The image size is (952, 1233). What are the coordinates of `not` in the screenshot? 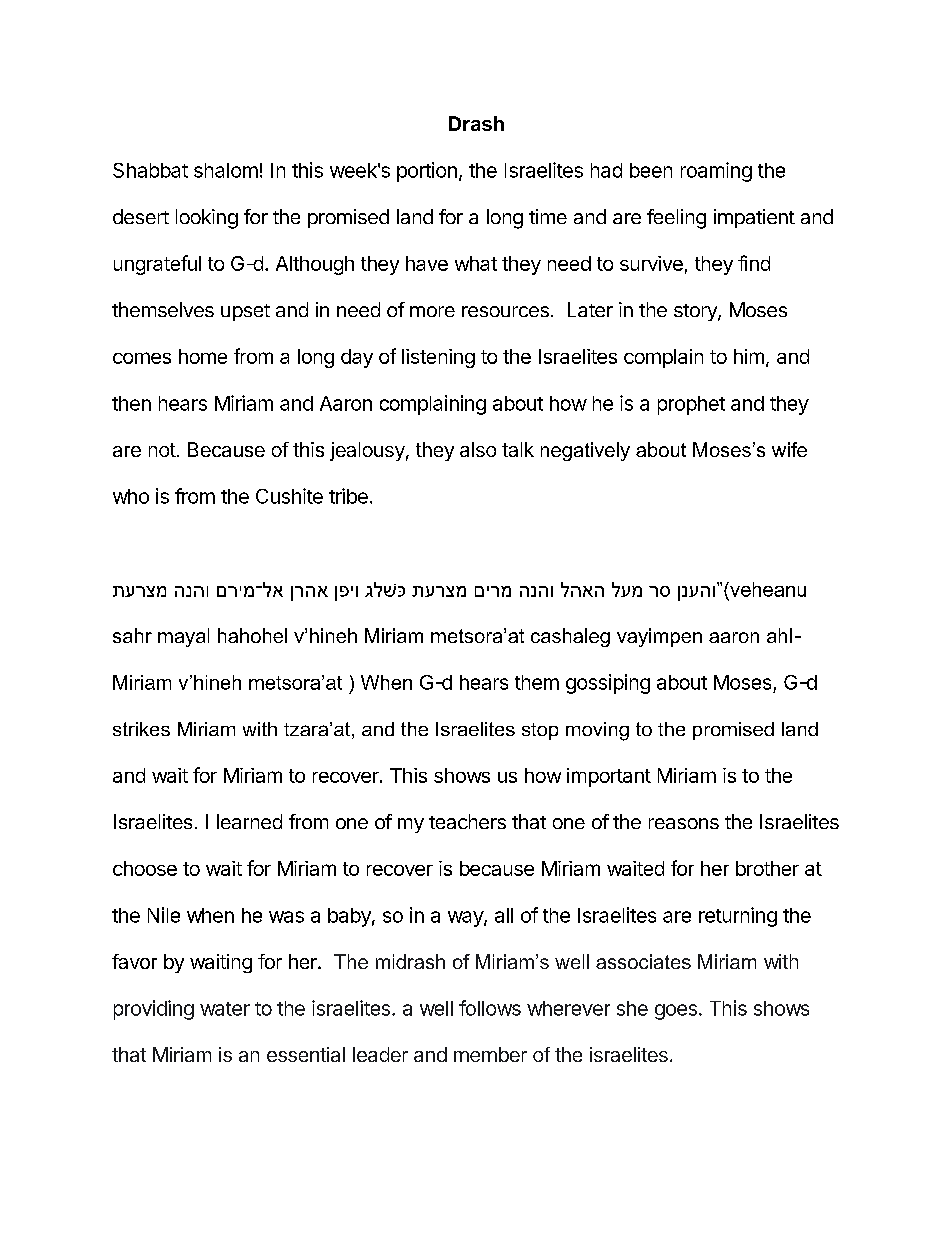 It's located at (162, 450).
